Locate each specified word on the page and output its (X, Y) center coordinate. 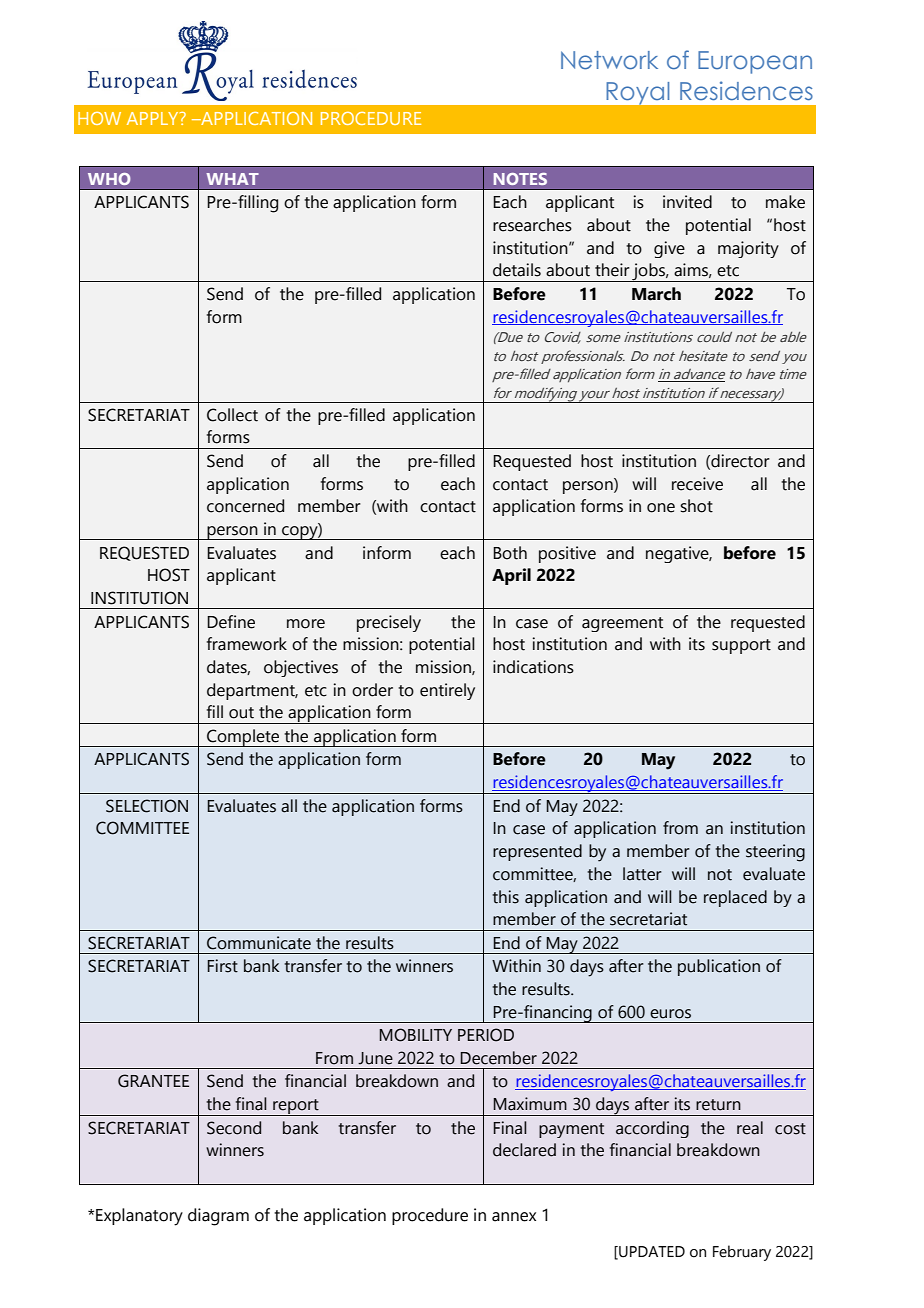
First (223, 966)
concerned (245, 506)
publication (719, 967)
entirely (447, 691)
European (755, 62)
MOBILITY (416, 1035)
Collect (232, 415)
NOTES (520, 179)
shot (696, 506)
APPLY (154, 118)
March (656, 294)
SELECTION (147, 806)
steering (775, 853)
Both (510, 553)
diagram (218, 1217)
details (517, 270)
